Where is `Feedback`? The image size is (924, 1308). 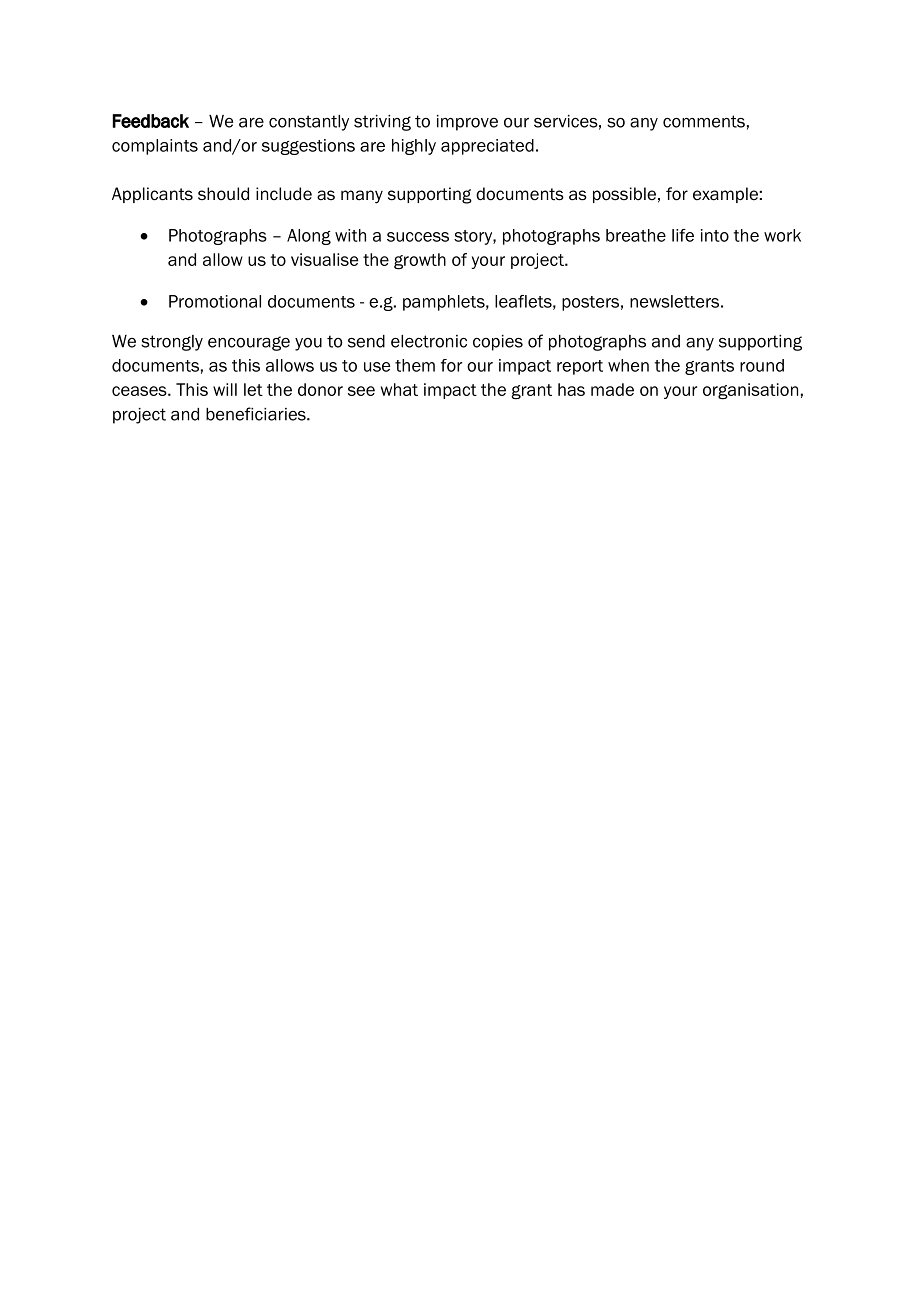
Feedback is located at coordinates (151, 121).
